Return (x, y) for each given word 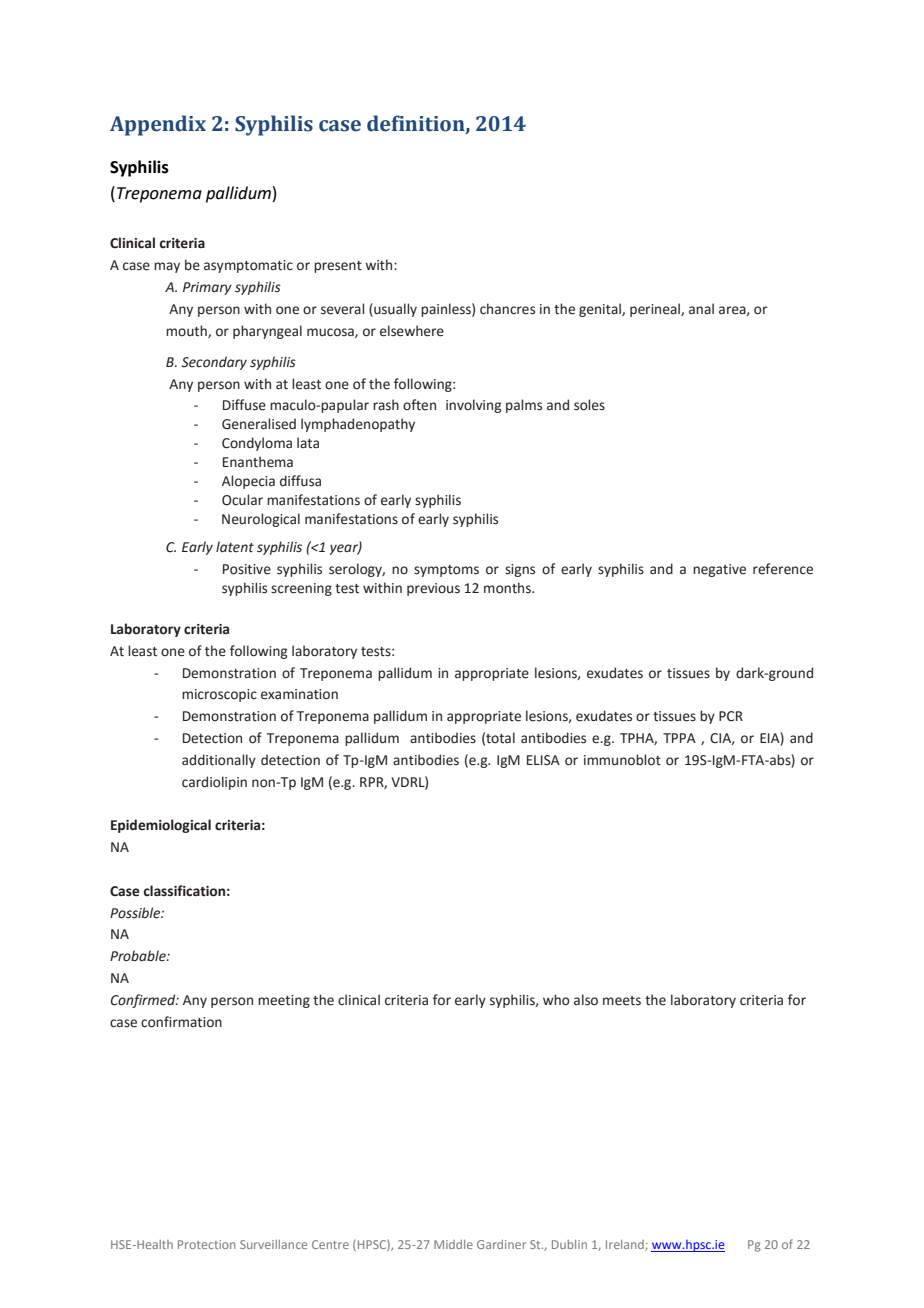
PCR (731, 716)
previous (433, 589)
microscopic (219, 695)
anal (701, 308)
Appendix (158, 125)
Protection (206, 1244)
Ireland (626, 1245)
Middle (453, 1244)
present (338, 267)
